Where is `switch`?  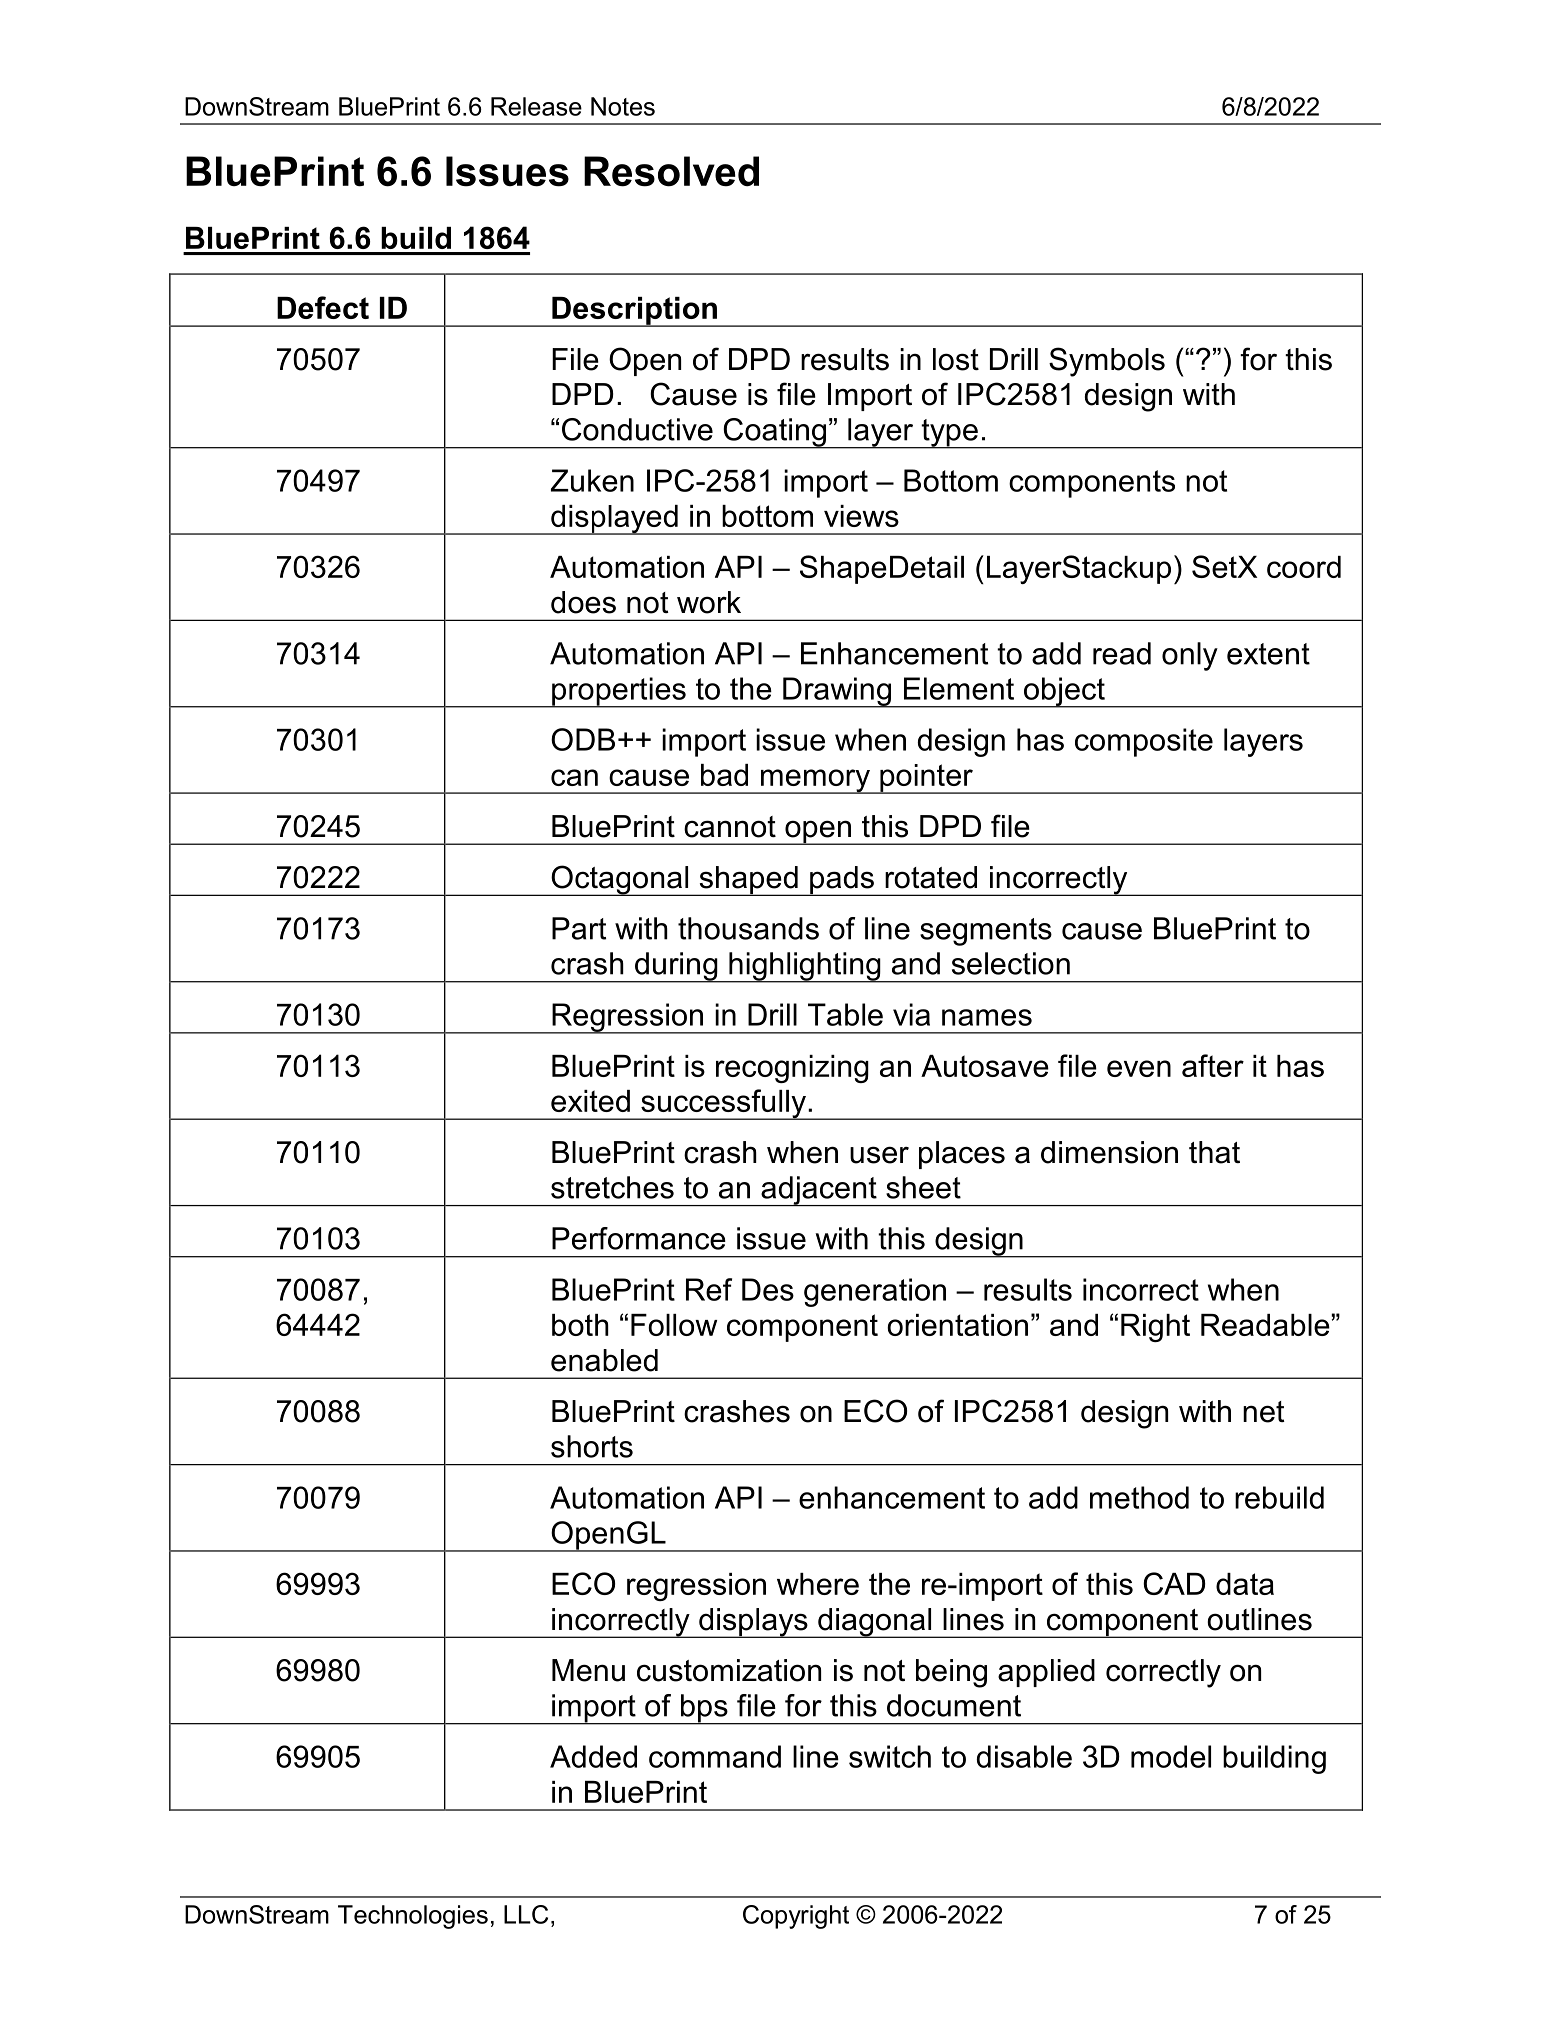 switch is located at coordinates (890, 1756).
